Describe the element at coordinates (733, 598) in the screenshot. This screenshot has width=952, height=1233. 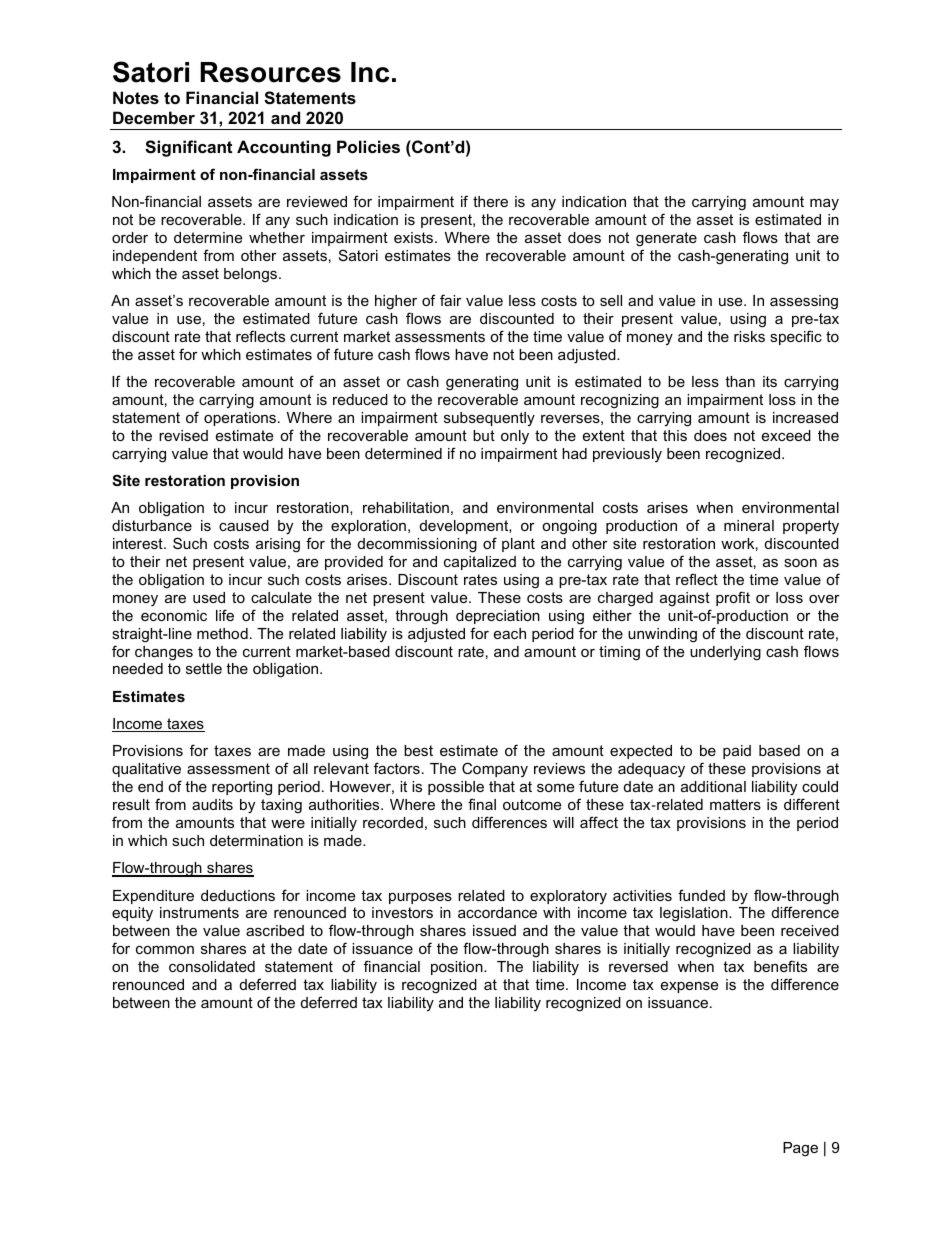
I see `profit` at that location.
